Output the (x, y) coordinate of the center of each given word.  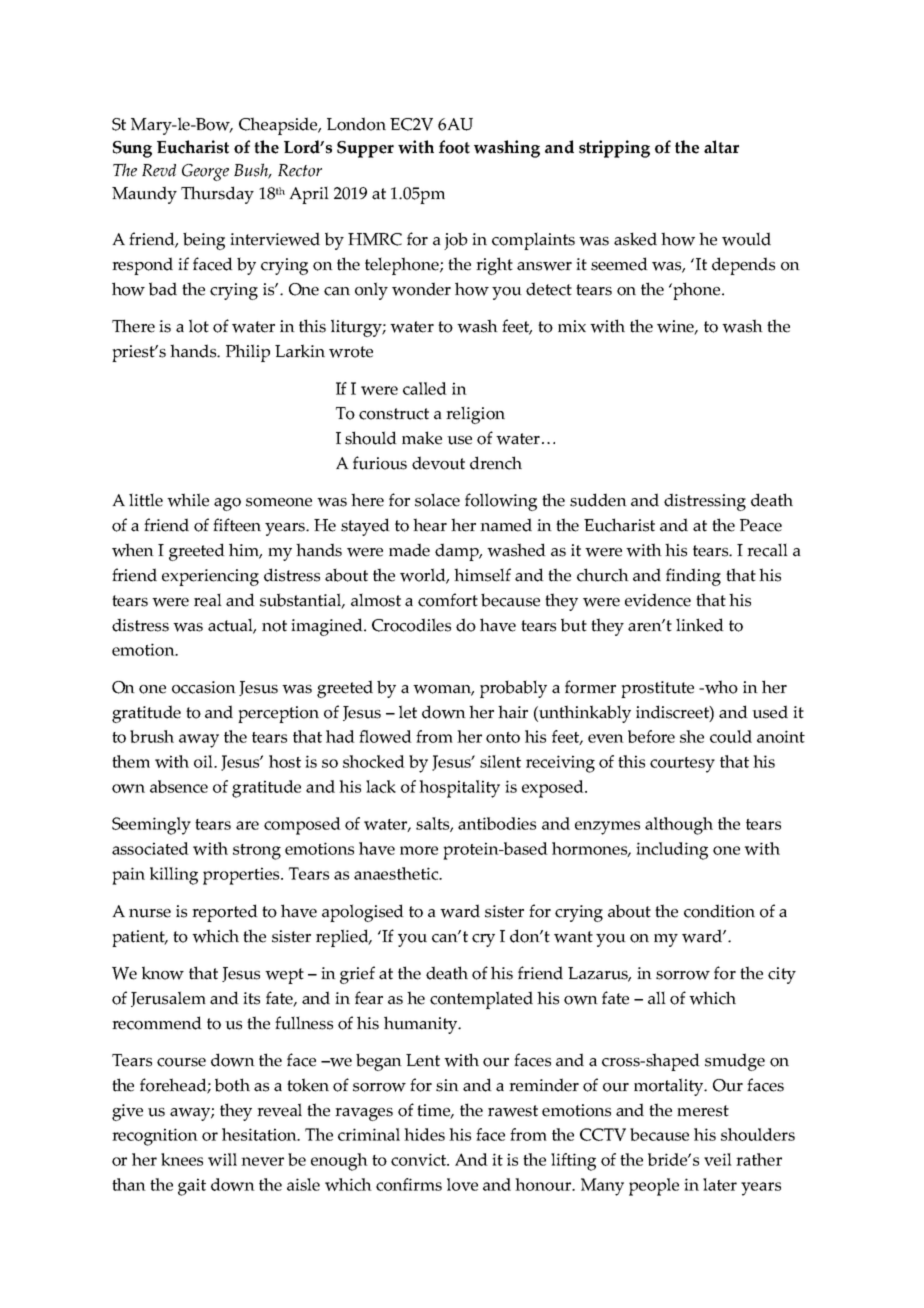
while (188, 500)
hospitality (459, 789)
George (205, 172)
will (222, 1159)
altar (721, 147)
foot (454, 147)
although (679, 826)
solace (437, 500)
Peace (761, 525)
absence (179, 786)
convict (419, 1159)
